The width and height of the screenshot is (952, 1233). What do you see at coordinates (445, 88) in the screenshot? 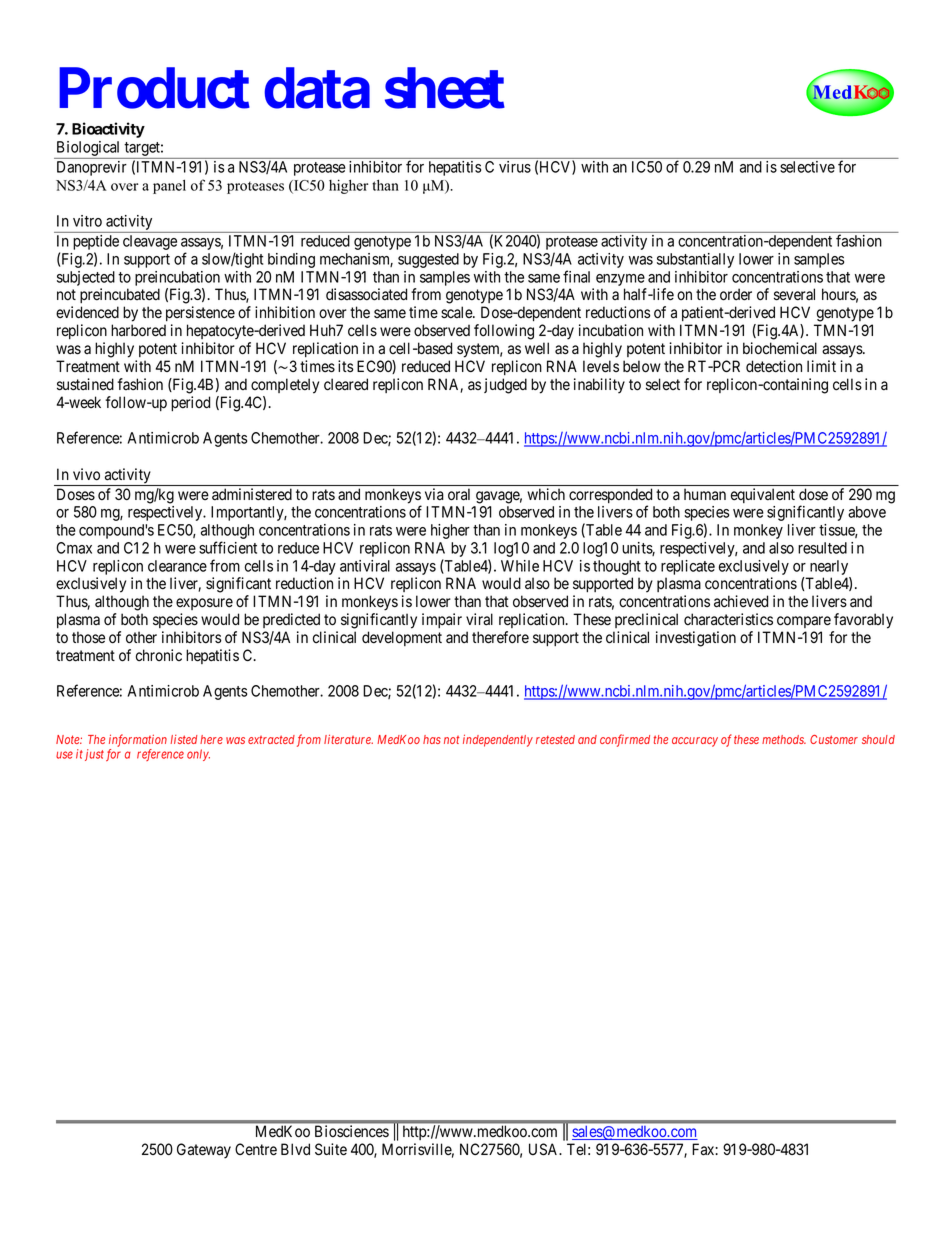
I see `sheet` at bounding box center [445, 88].
